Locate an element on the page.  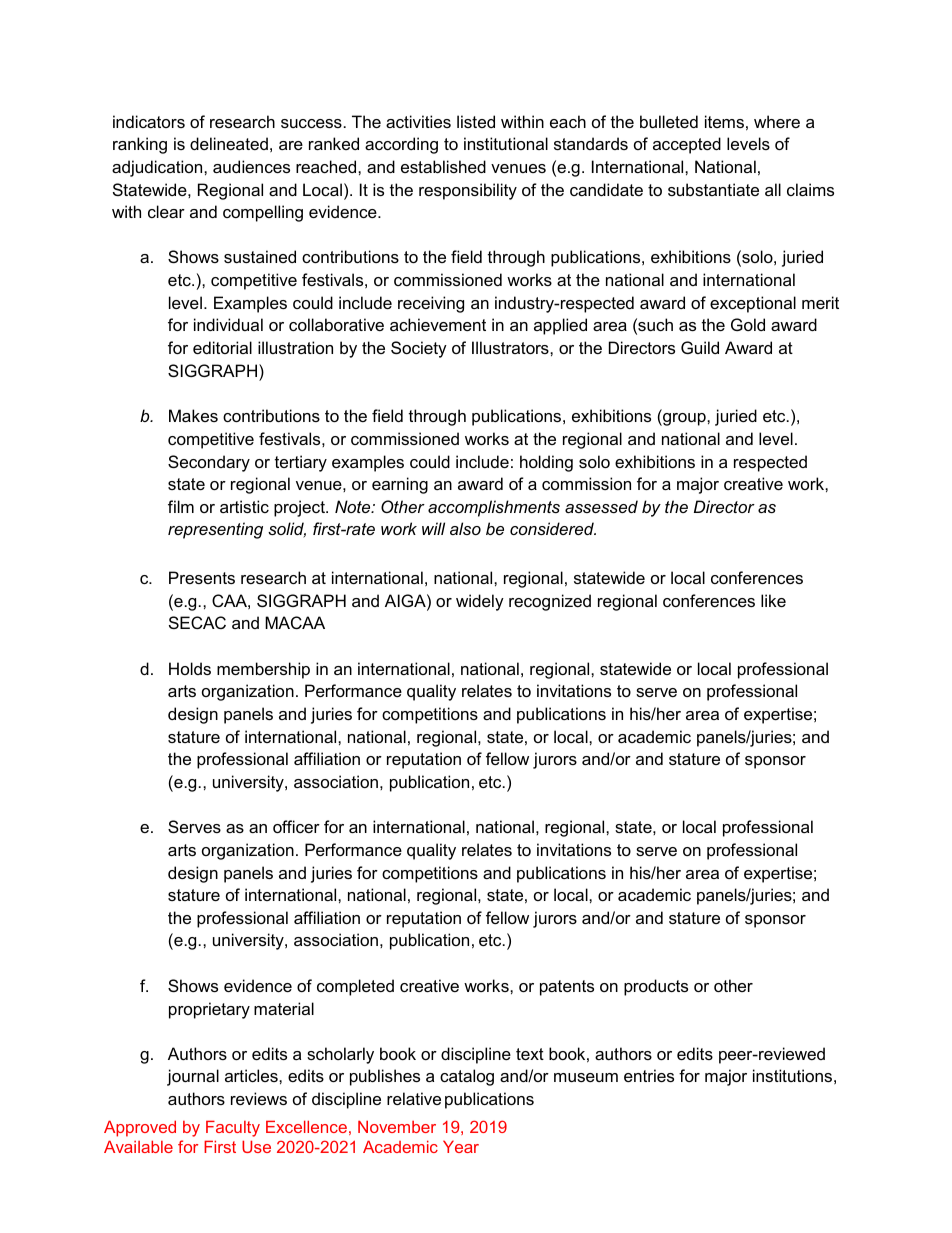
delineated is located at coordinates (229, 143).
